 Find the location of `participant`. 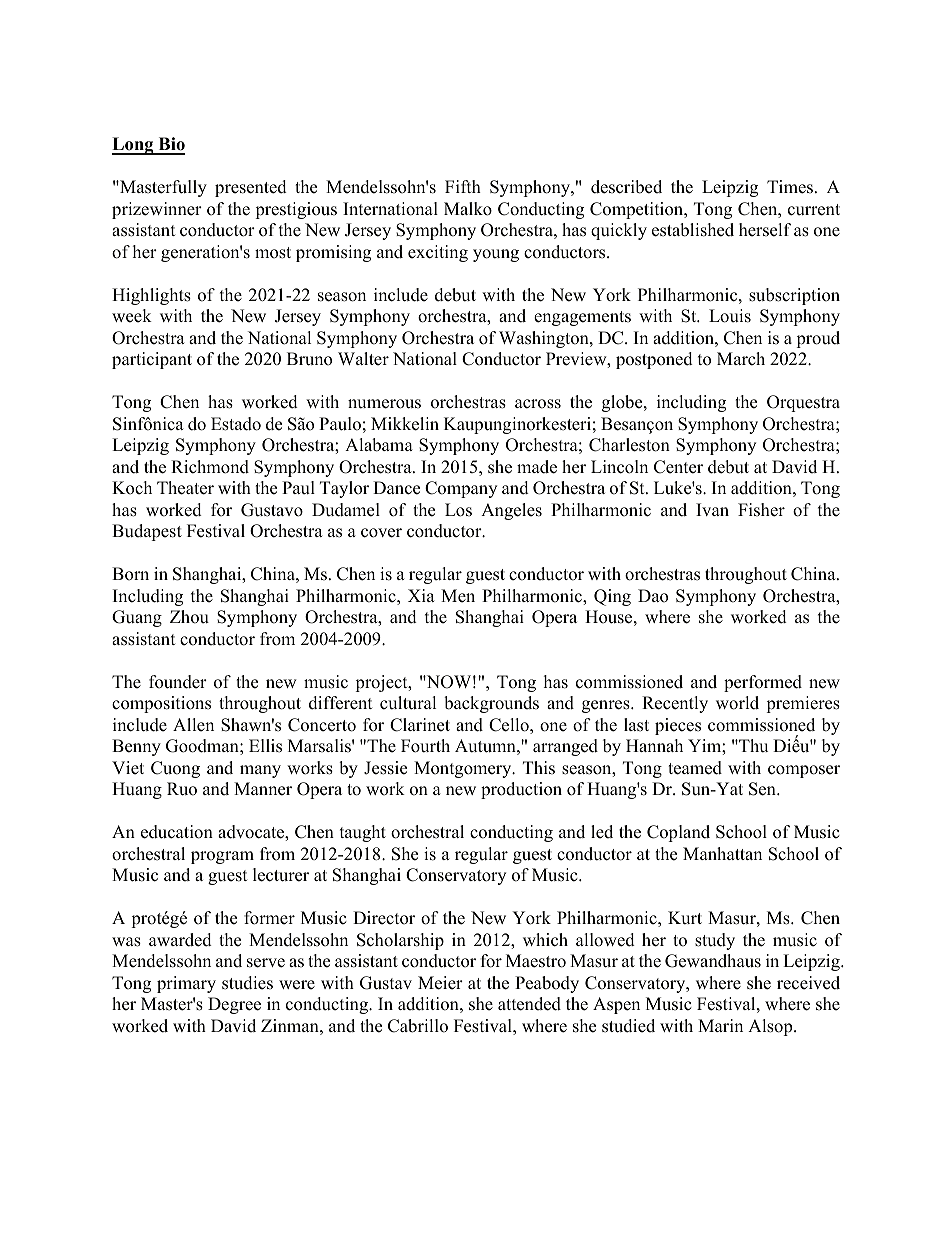

participant is located at coordinates (152, 360).
